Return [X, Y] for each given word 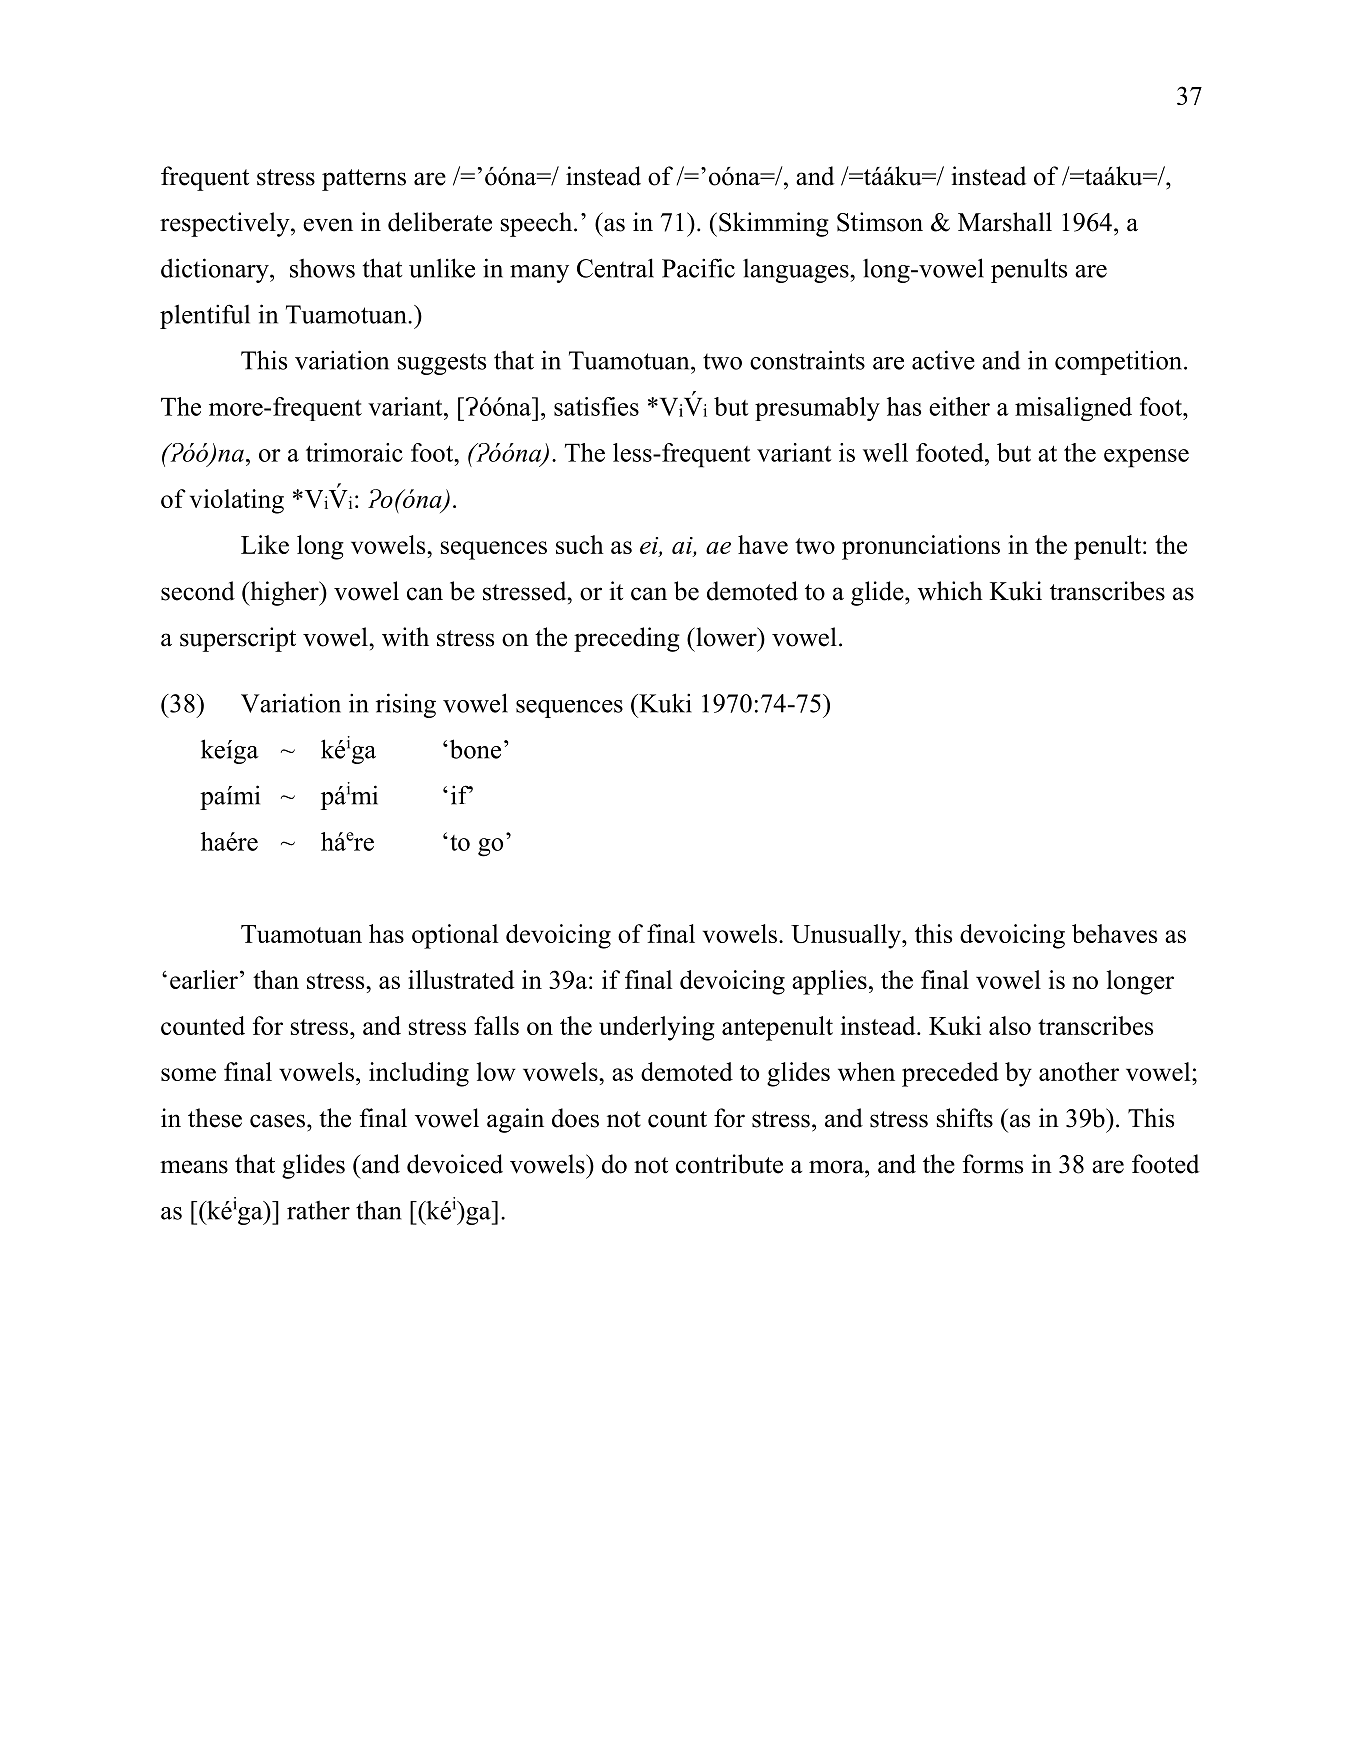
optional [455, 936]
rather [318, 1210]
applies [829, 982]
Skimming [774, 224]
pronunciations [921, 547]
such [580, 544]
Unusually [847, 936]
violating [237, 501]
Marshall [1005, 222]
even [328, 225]
